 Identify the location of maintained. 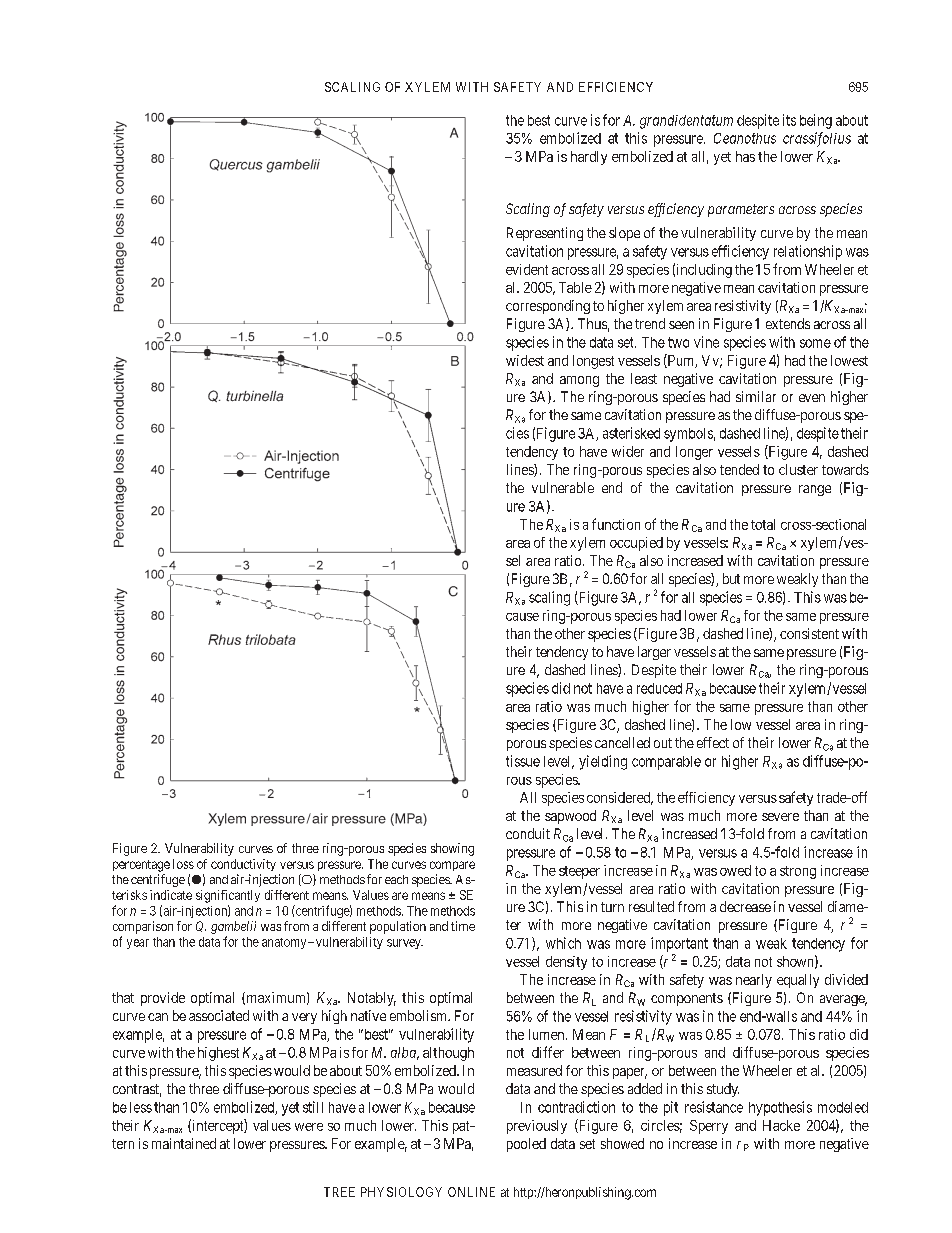
(184, 1143).
